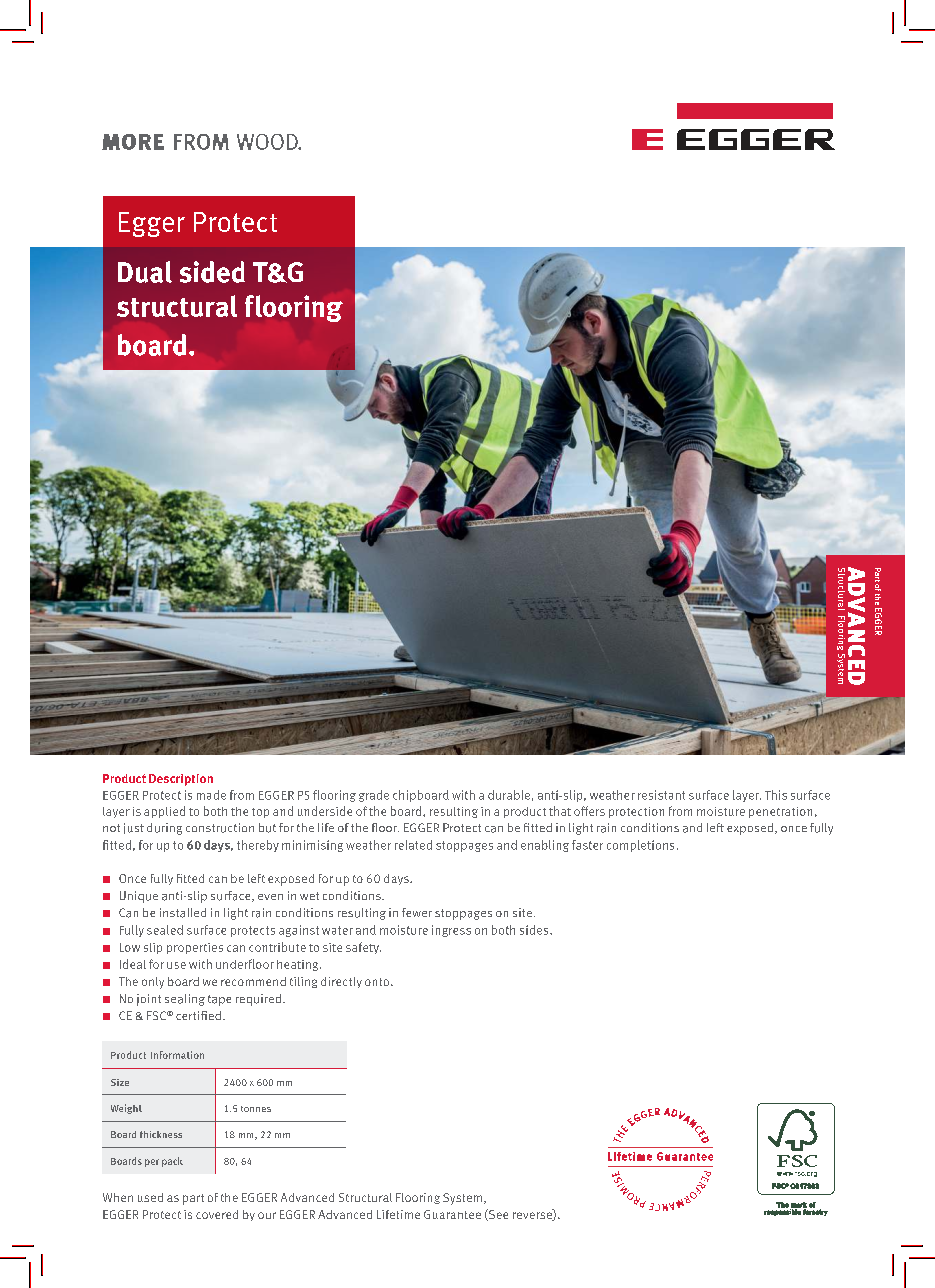 This screenshot has height=1288, width=935. Describe the element at coordinates (212, 272) in the screenshot. I see `sided` at that location.
